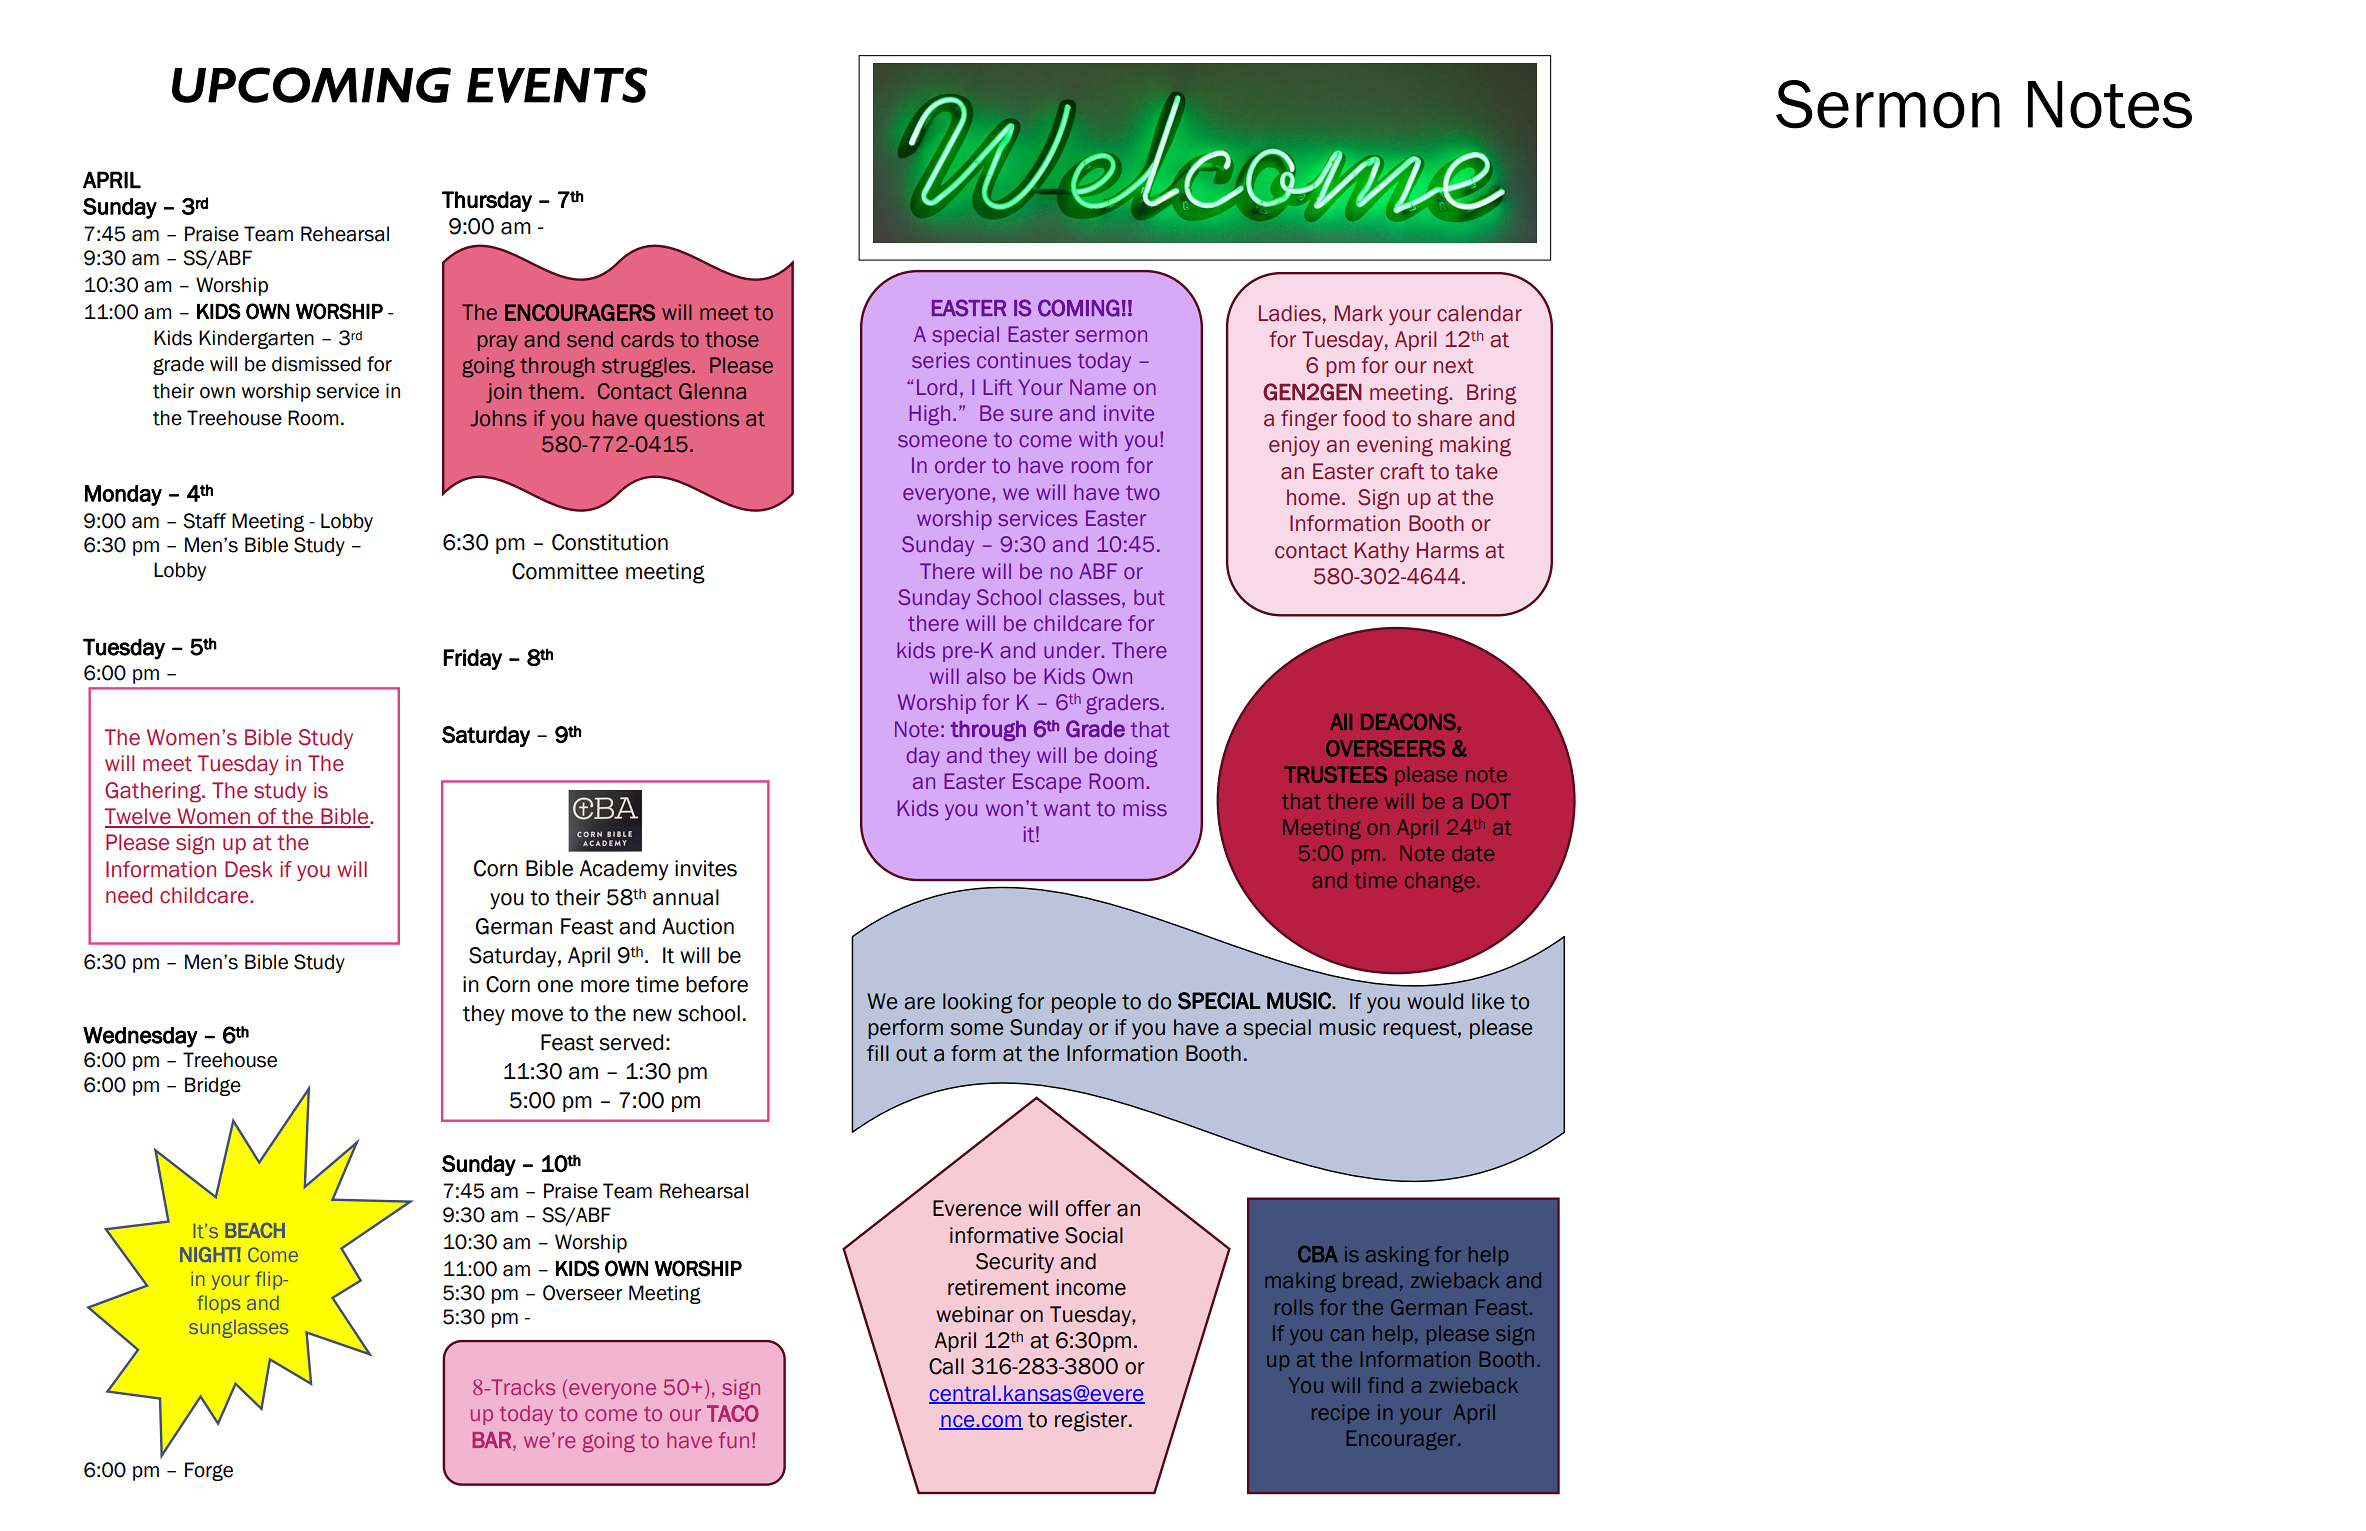 Image resolution: width=2366 pixels, height=1531 pixels. What do you see at coordinates (557, 85) in the page?
I see `EVENTS` at bounding box center [557, 85].
